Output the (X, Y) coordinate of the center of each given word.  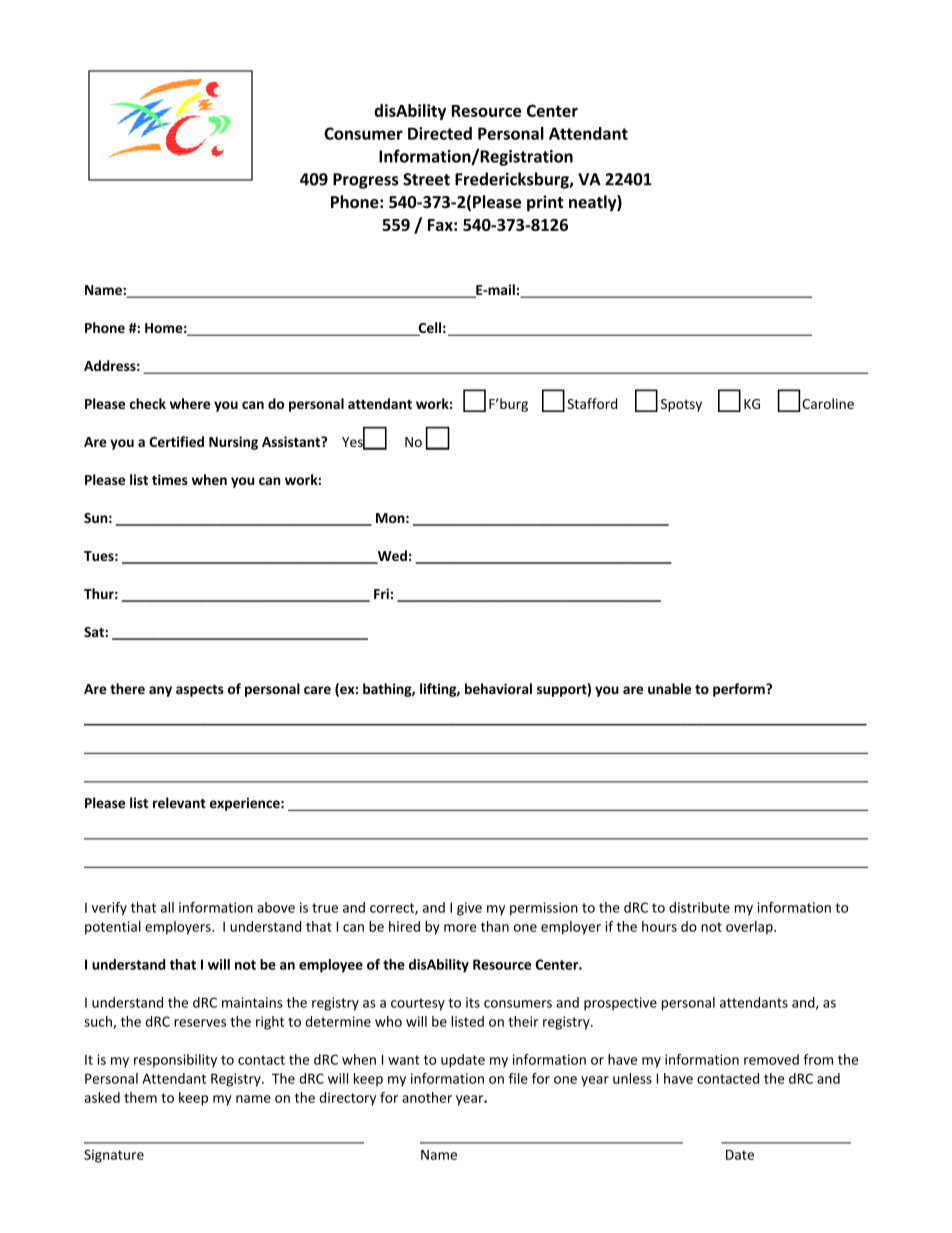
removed (771, 1059)
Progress (366, 181)
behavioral (498, 688)
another (427, 1097)
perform (740, 690)
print (545, 203)
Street (426, 179)
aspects (200, 691)
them (140, 1097)
